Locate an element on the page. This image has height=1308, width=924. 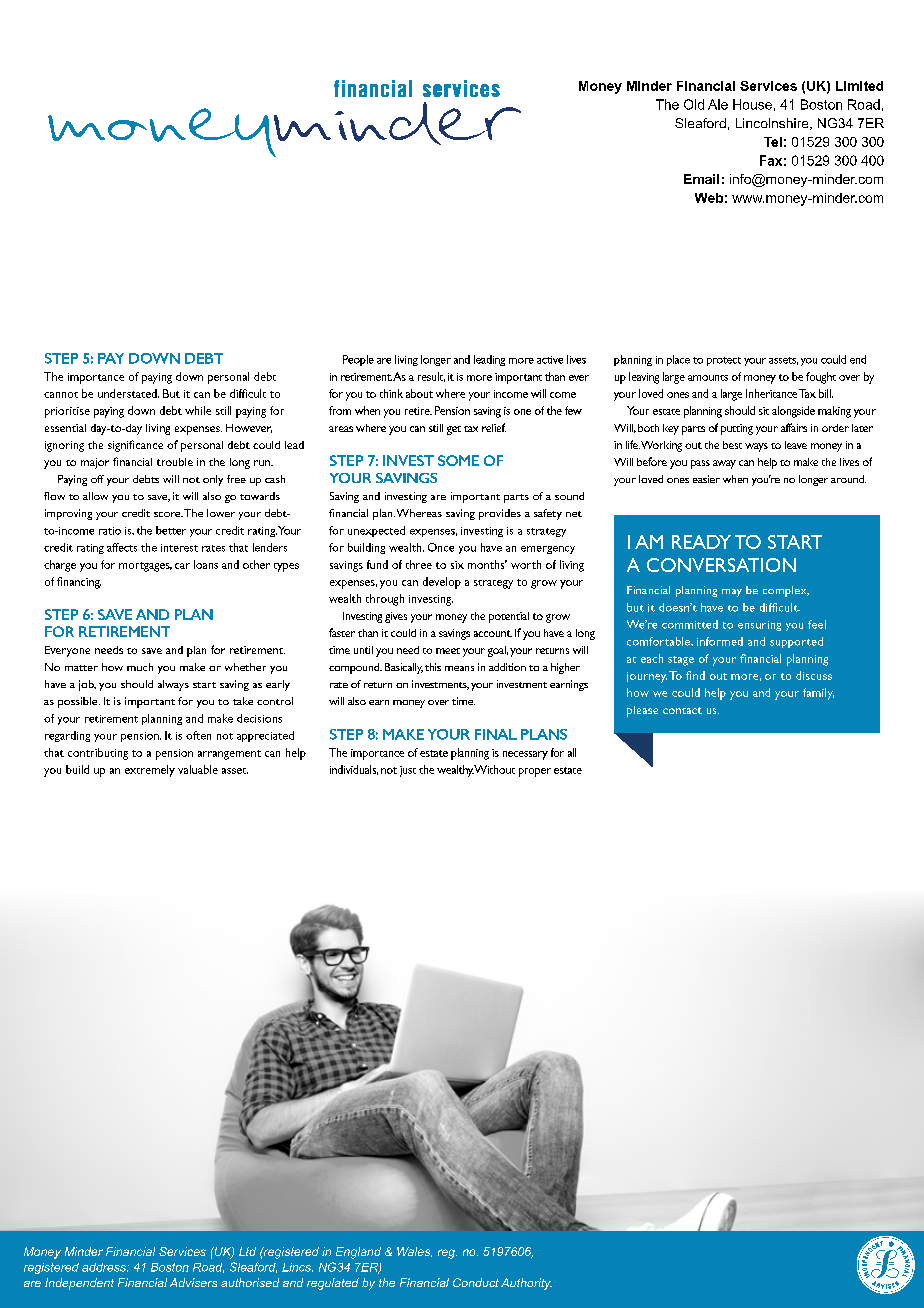
Old is located at coordinates (694, 104).
